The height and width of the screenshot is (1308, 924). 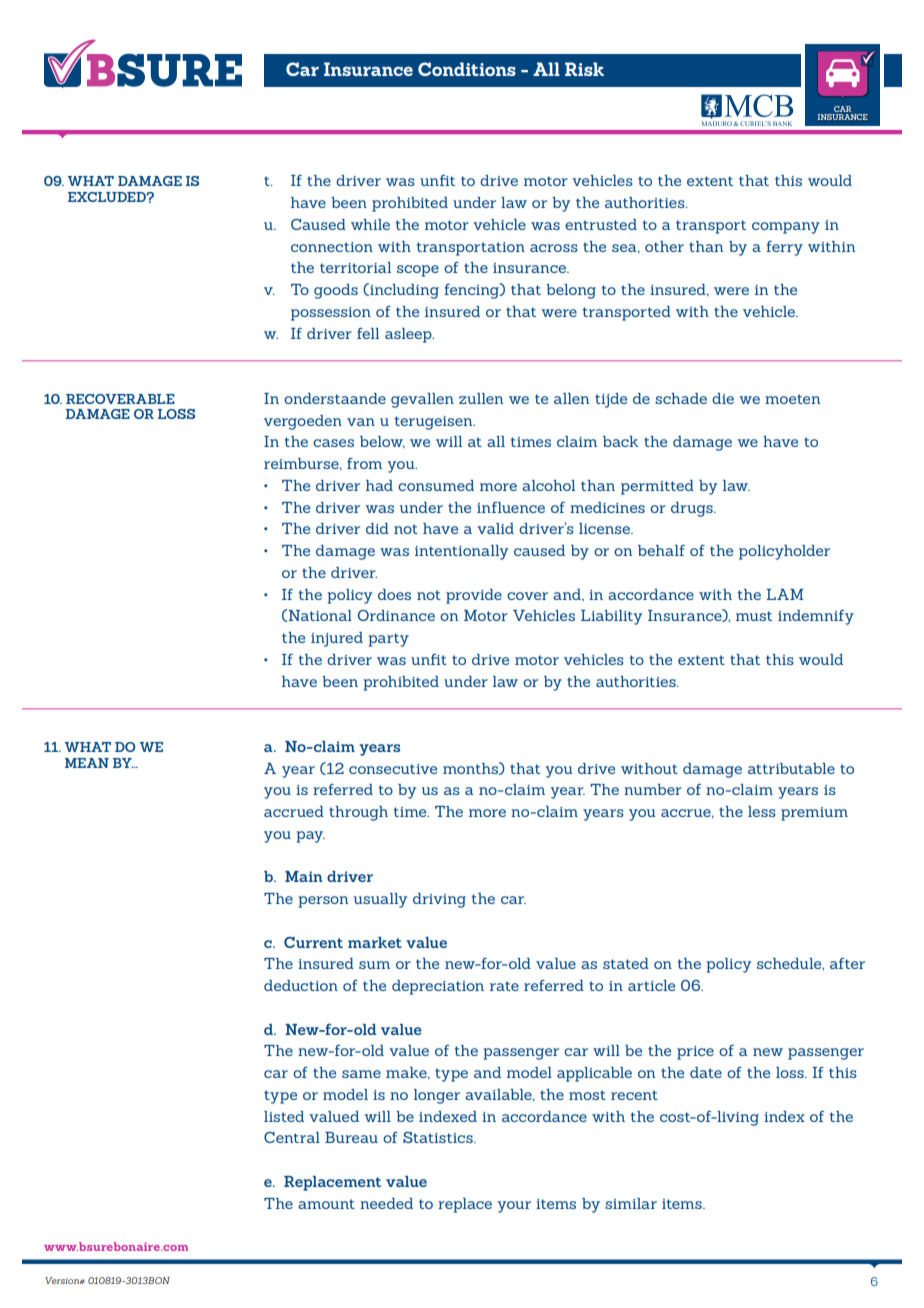 I want to click on possession, so click(x=331, y=314).
